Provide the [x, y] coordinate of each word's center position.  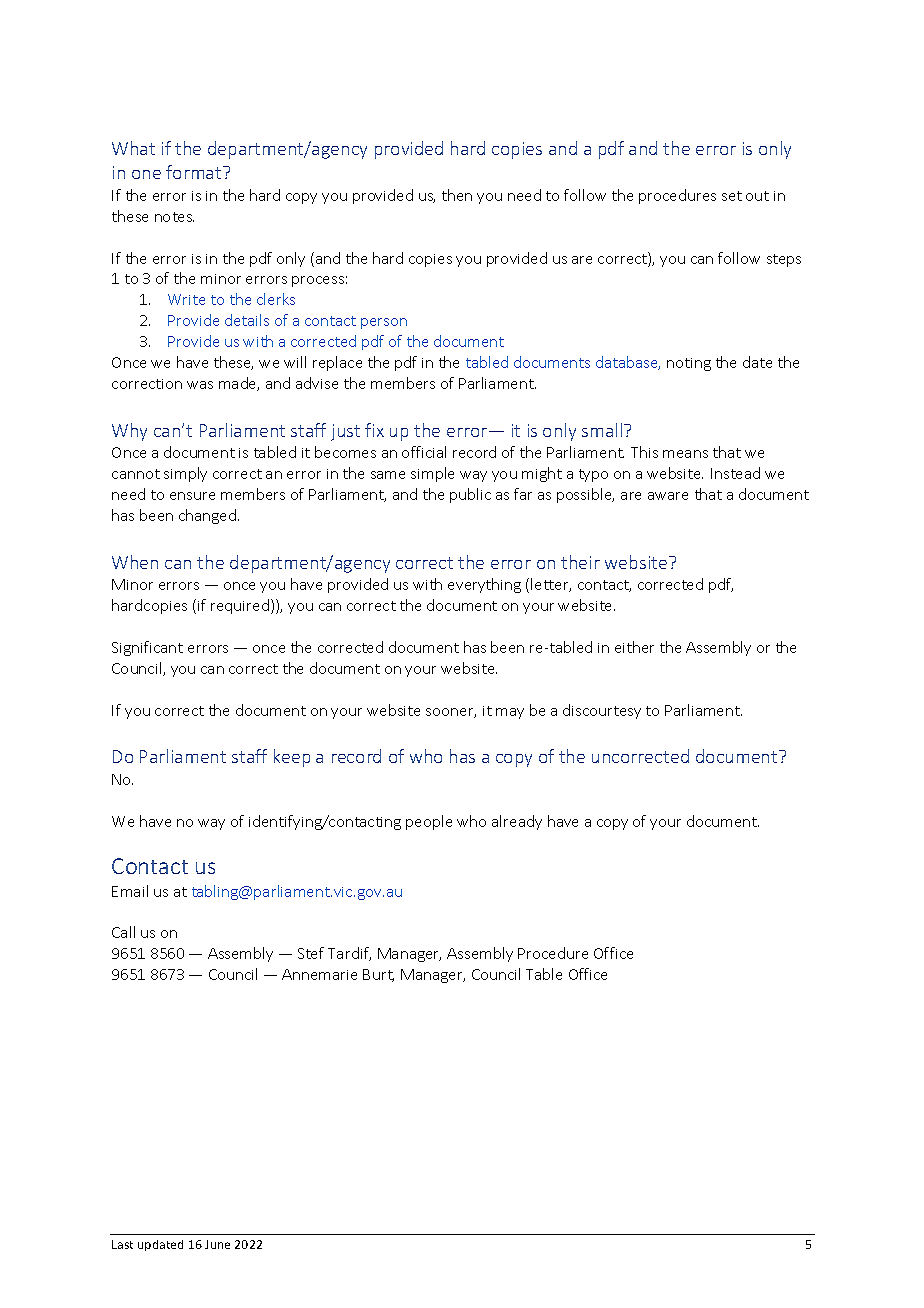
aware [668, 496]
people [429, 822]
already [517, 822]
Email [130, 891]
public [470, 495]
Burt [378, 975]
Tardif [349, 954]
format [195, 172]
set [732, 196]
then [457, 195]
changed [209, 516]
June [217, 1244]
